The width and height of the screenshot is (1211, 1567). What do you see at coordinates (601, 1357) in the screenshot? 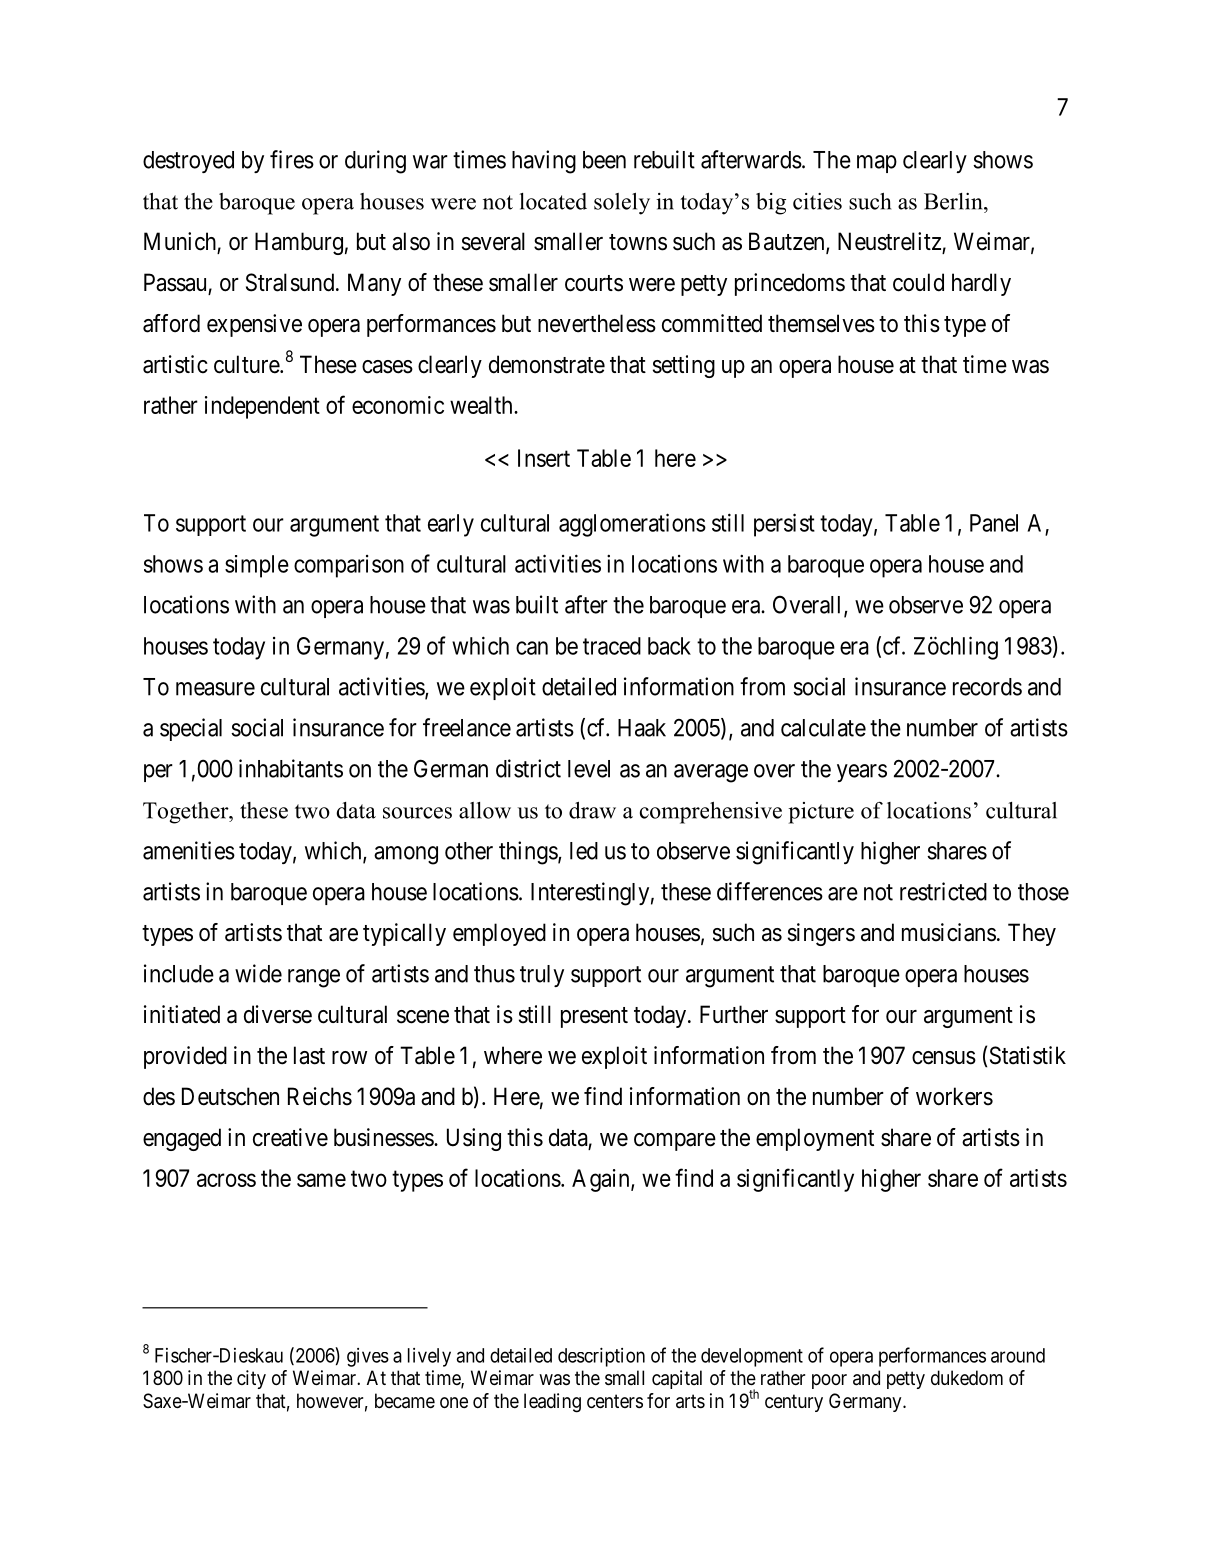
I see `description` at bounding box center [601, 1357].
